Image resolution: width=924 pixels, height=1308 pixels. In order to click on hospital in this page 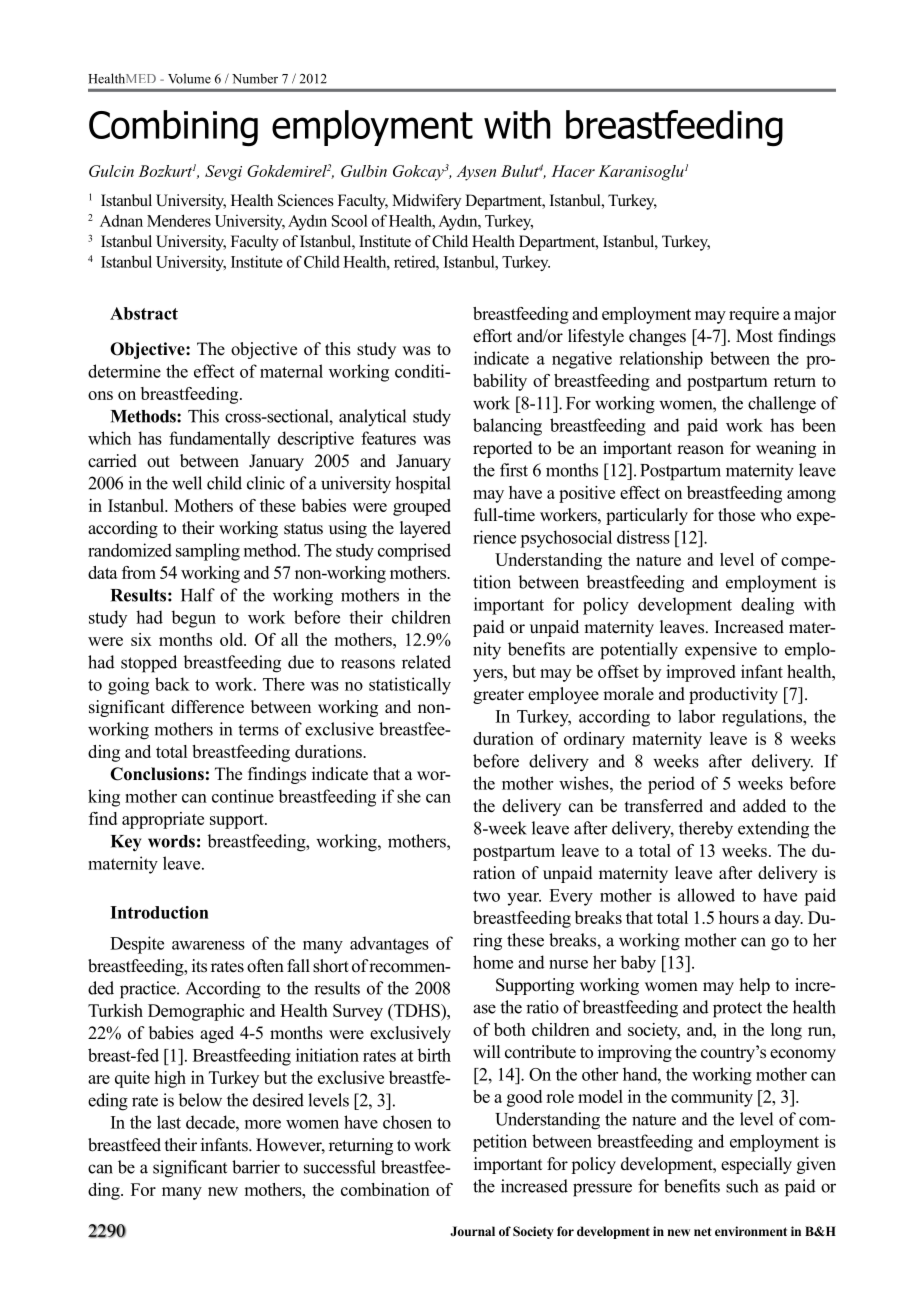, I will do `click(423, 485)`.
